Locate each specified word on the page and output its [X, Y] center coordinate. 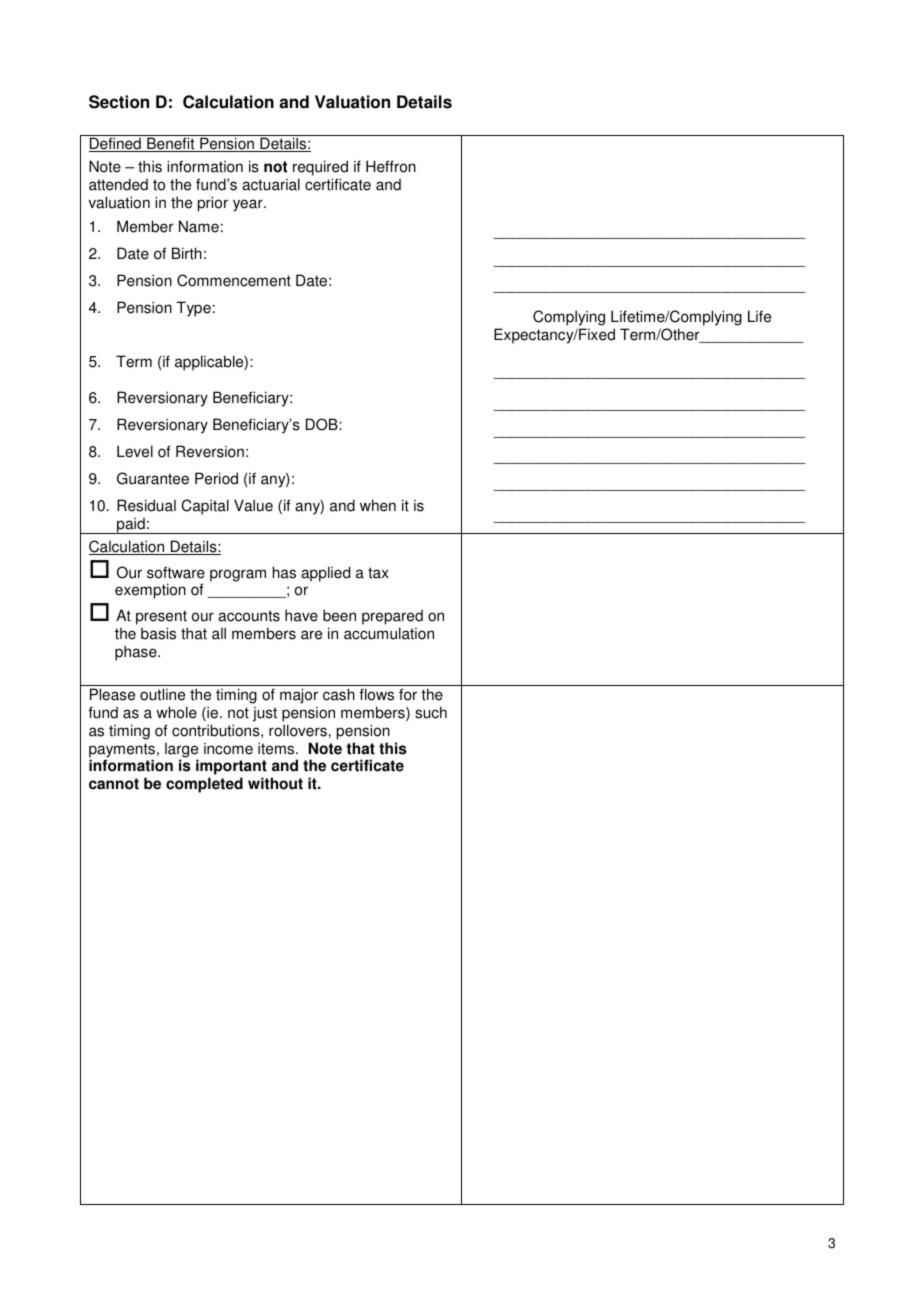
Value [253, 505]
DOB [323, 424]
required [320, 168]
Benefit [171, 144]
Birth [187, 253]
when [378, 505]
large [181, 751]
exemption [150, 591]
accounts [249, 616]
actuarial [271, 184]
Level [135, 451]
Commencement [234, 280]
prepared [392, 619]
